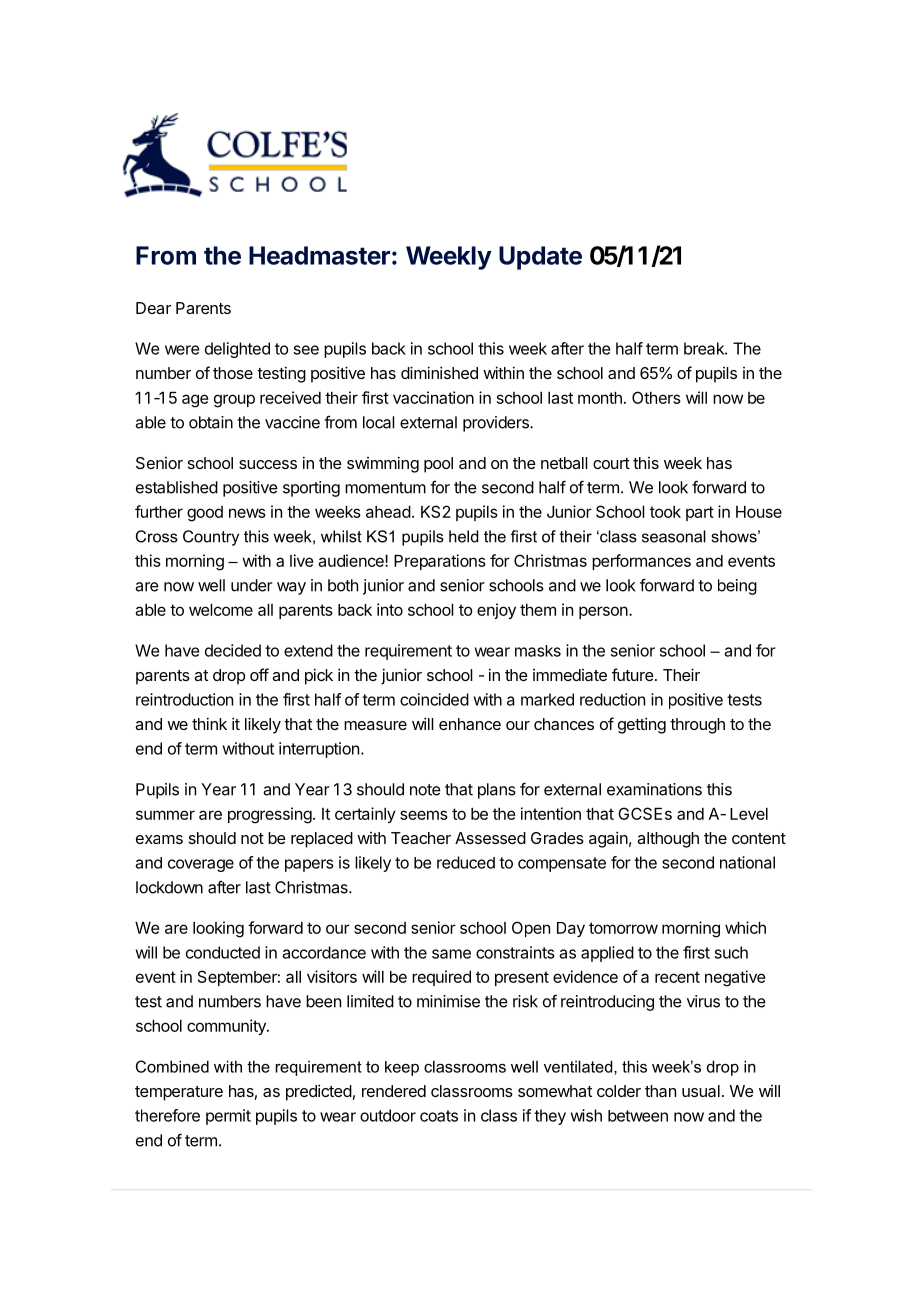  I want to click on off, so click(259, 674).
